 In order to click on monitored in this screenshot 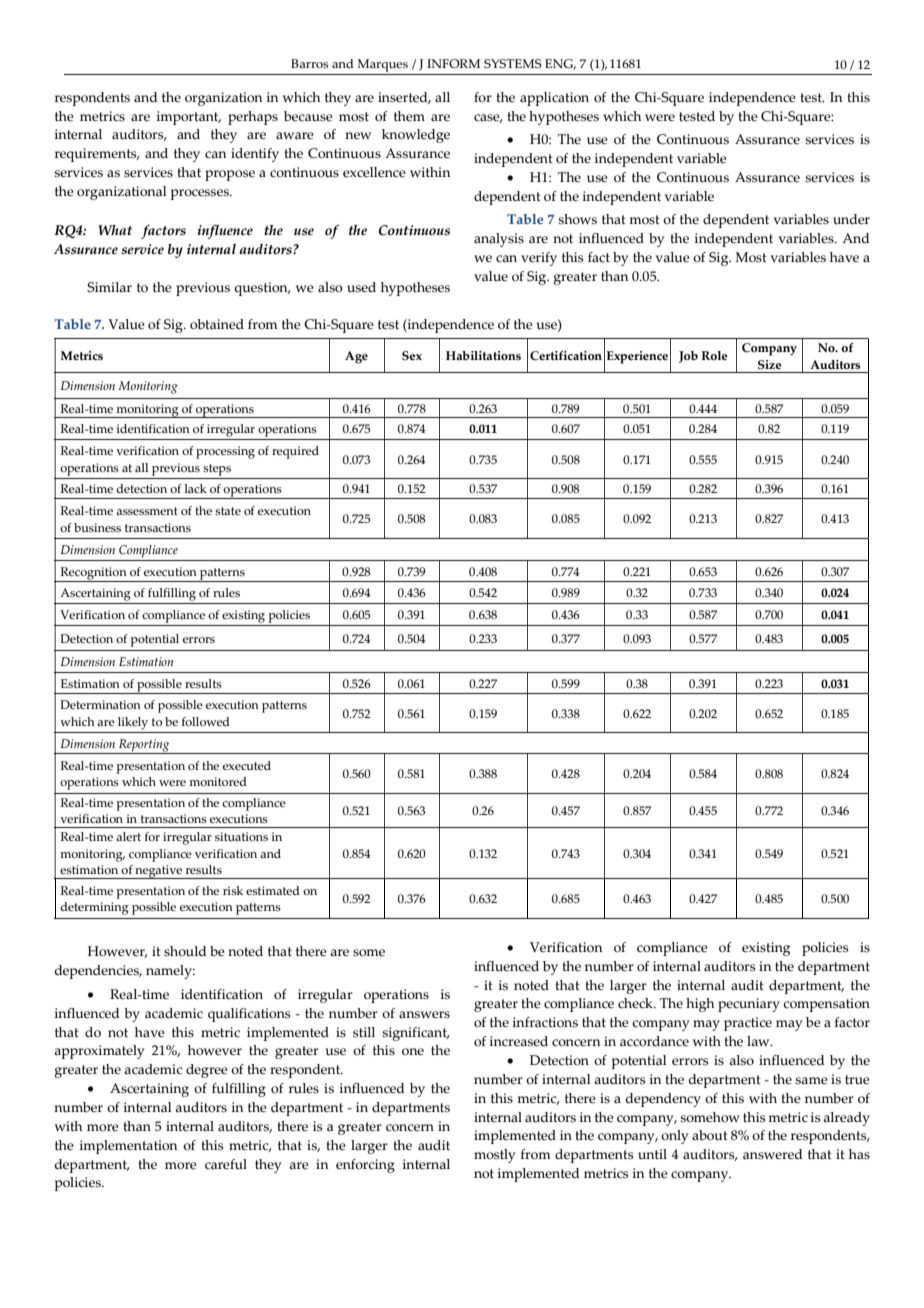, I will do `click(218, 781)`.
